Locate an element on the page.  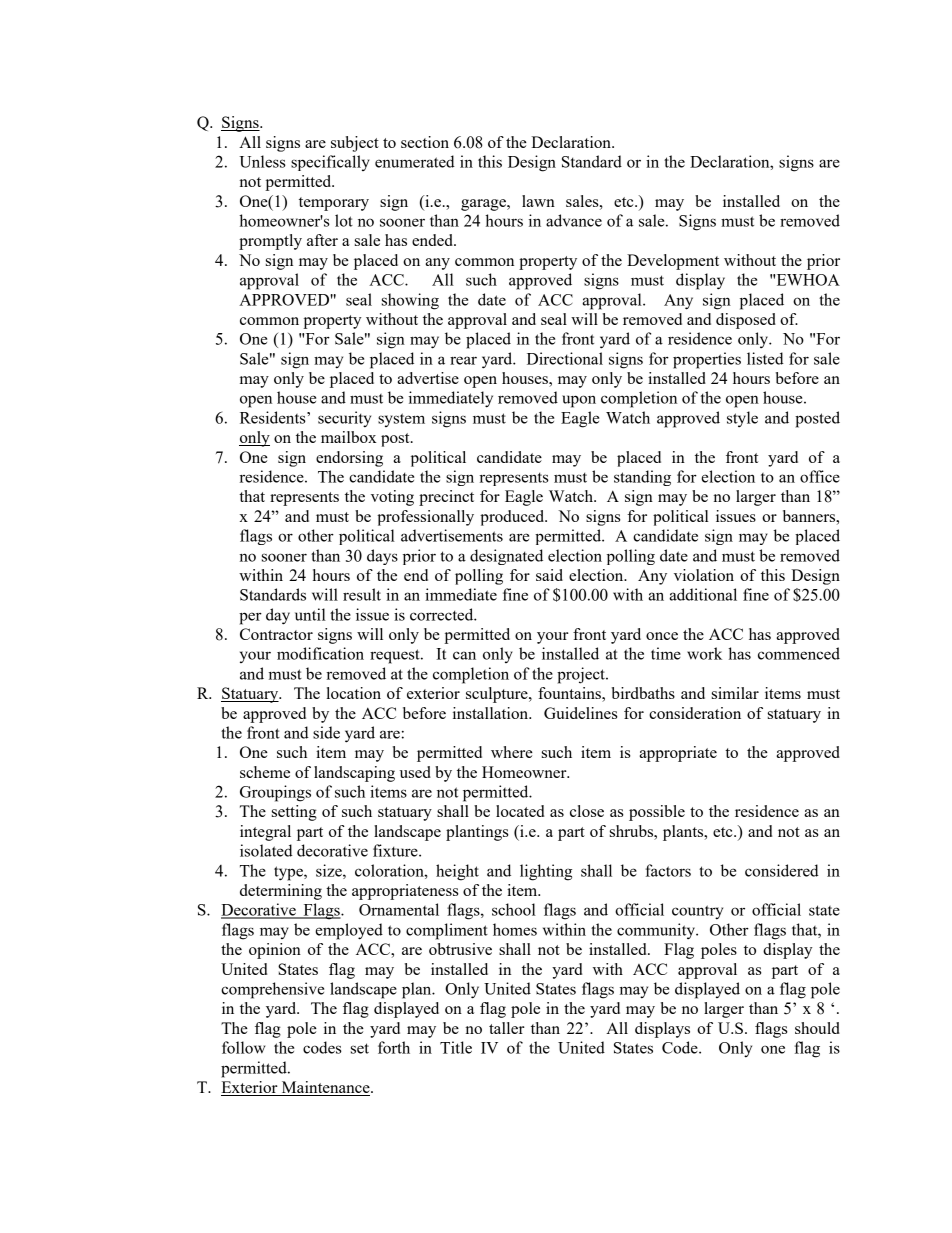
until is located at coordinates (310, 614).
